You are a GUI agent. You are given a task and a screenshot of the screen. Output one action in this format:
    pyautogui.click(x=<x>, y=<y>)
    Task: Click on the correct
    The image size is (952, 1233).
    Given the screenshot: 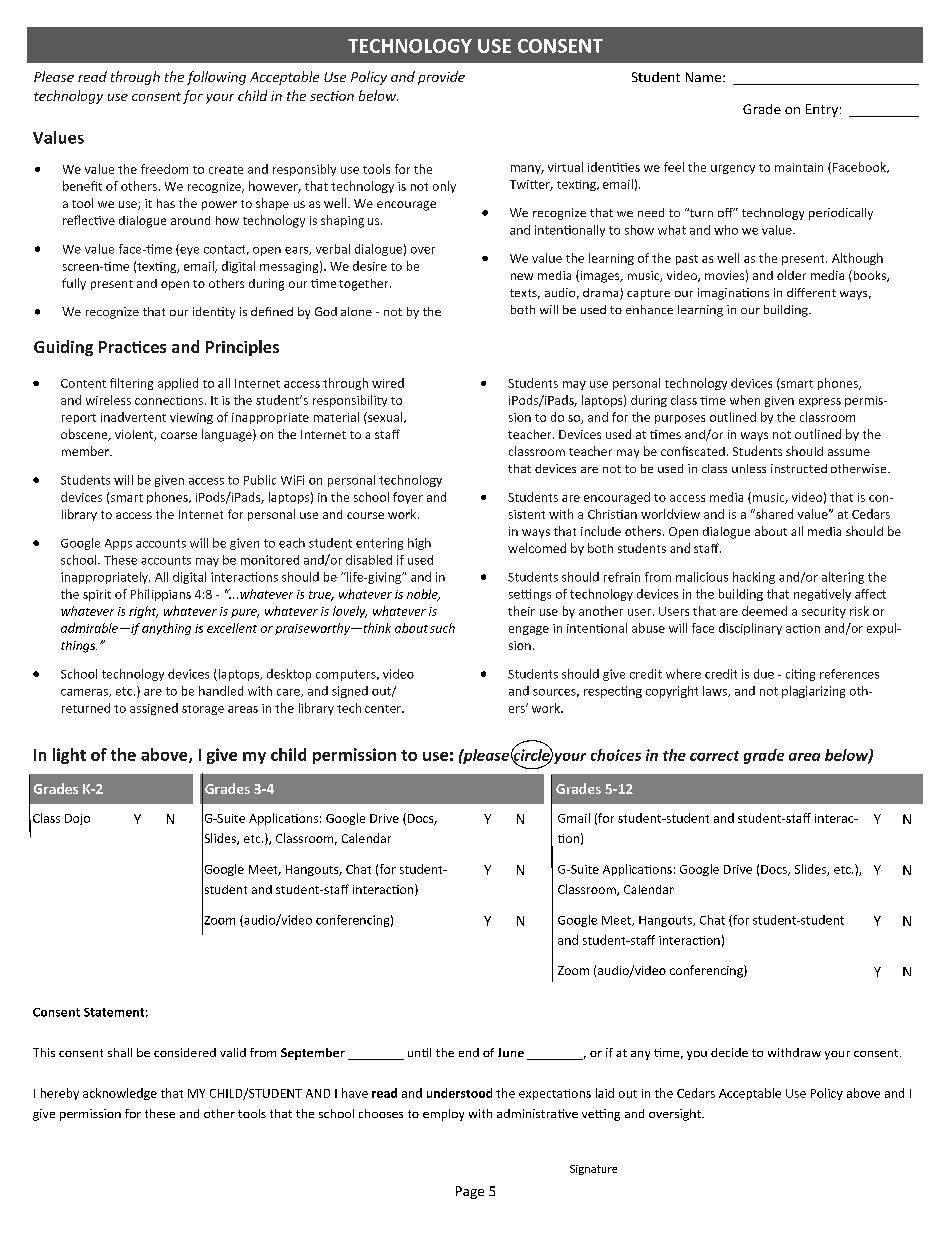 What is the action you would take?
    pyautogui.click(x=714, y=756)
